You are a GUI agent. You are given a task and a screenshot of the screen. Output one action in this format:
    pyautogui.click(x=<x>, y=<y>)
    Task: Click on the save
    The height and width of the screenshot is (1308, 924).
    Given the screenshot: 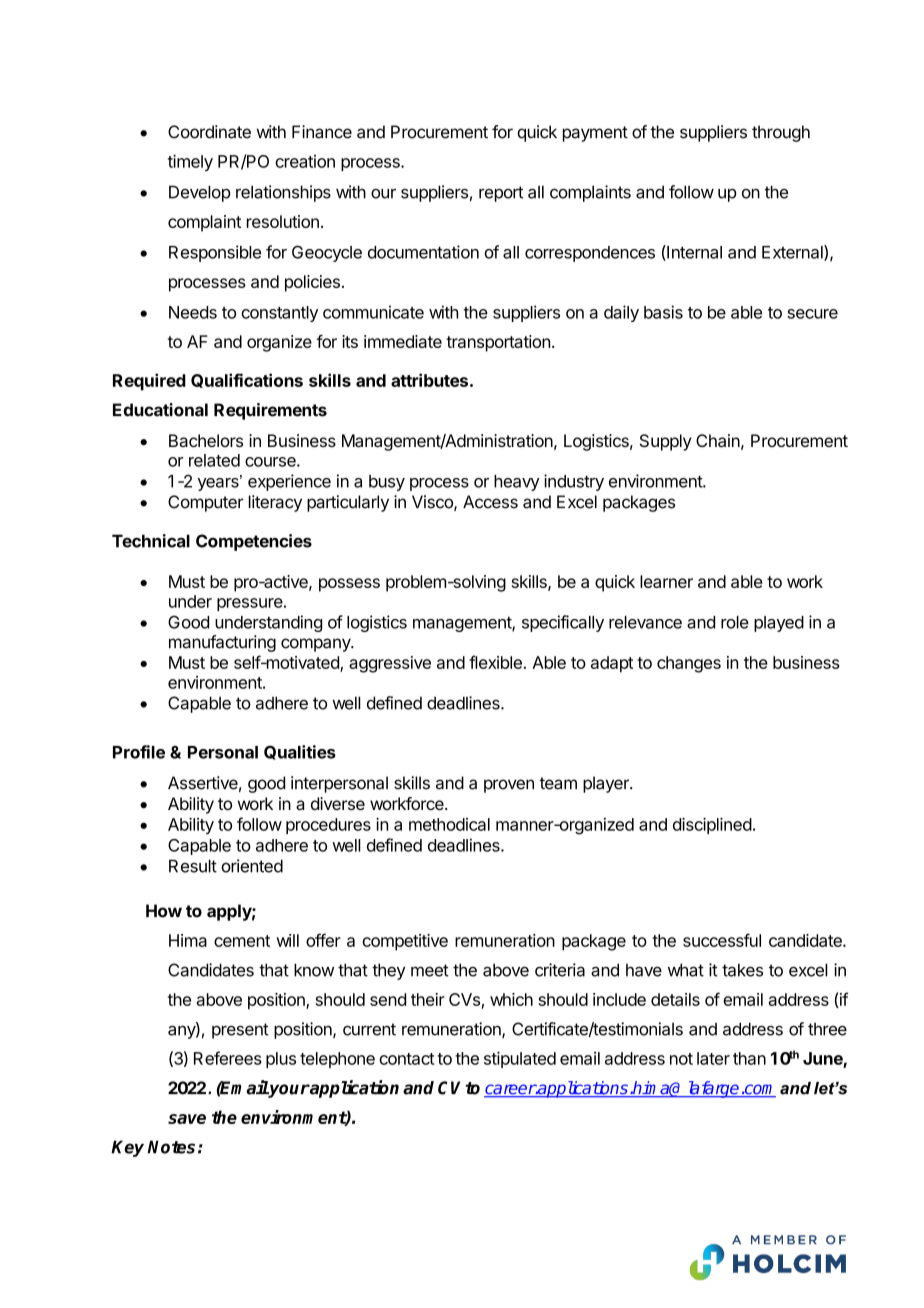 What is the action you would take?
    pyautogui.click(x=187, y=1119)
